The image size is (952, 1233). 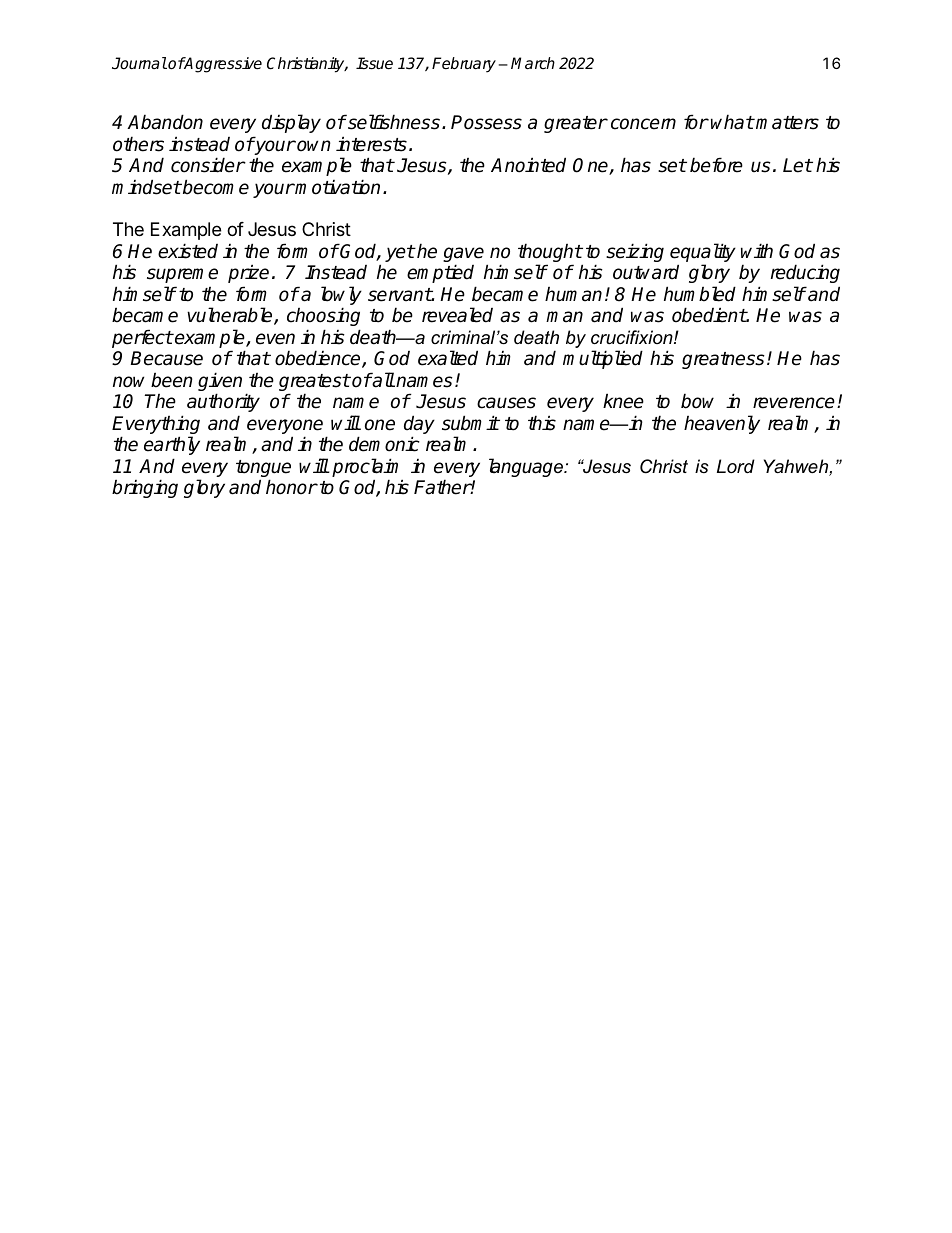 I want to click on bow, so click(x=697, y=401).
